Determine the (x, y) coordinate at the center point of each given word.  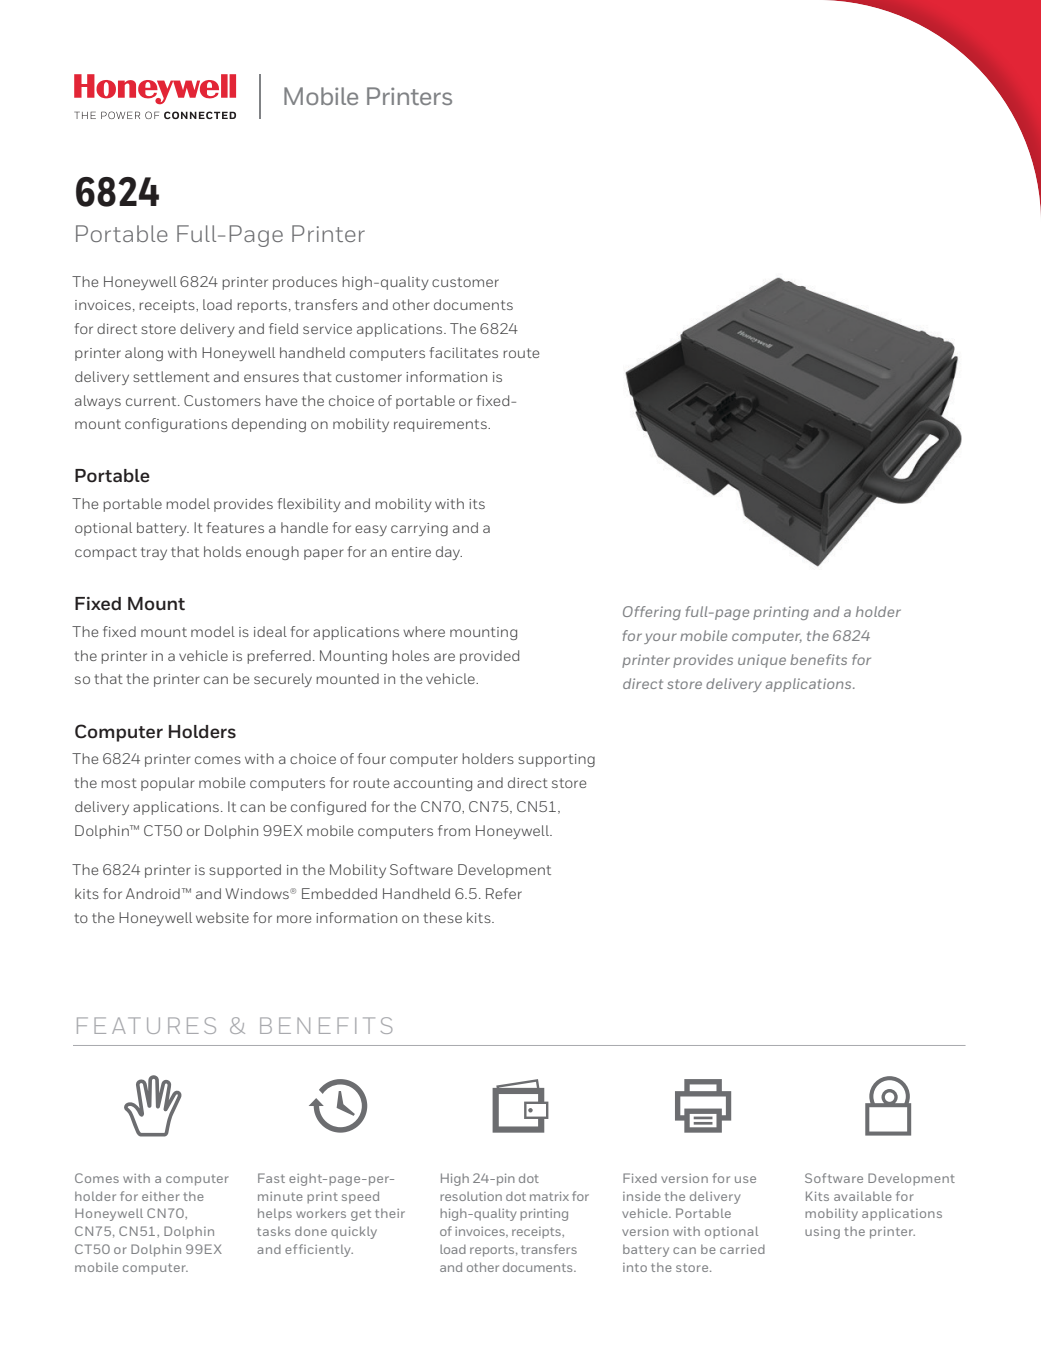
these (442, 917)
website (222, 917)
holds (222, 551)
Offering (652, 613)
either (161, 1196)
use (745, 1179)
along (144, 354)
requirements (441, 425)
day (449, 553)
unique (762, 661)
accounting (433, 784)
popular (167, 784)
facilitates (464, 352)
